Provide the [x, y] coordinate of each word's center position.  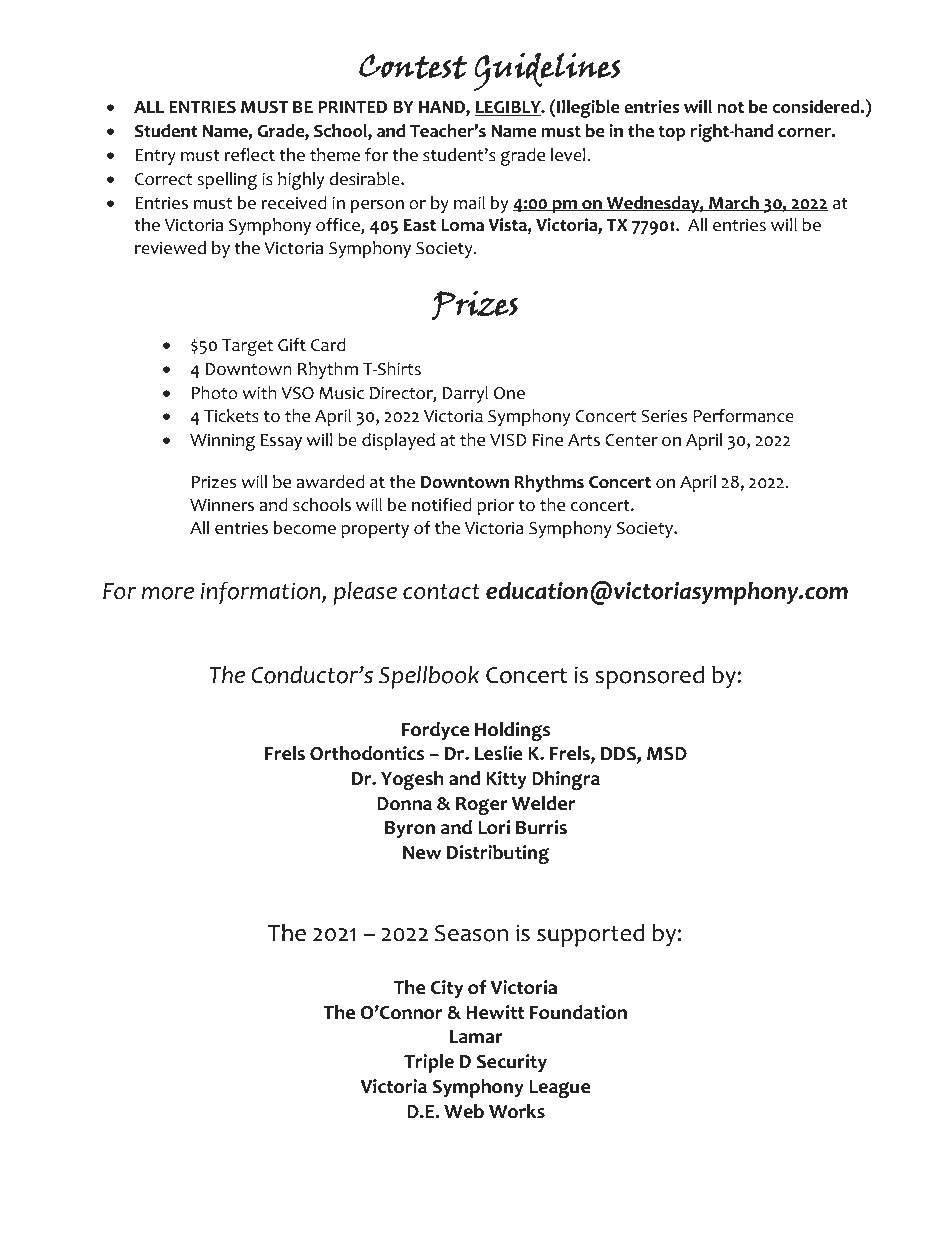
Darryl [465, 394]
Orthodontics [367, 753]
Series [664, 416]
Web [464, 1111]
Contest [413, 67]
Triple [429, 1063]
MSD [667, 754]
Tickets [231, 416]
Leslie [499, 753]
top [672, 133]
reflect [249, 155]
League [559, 1089]
